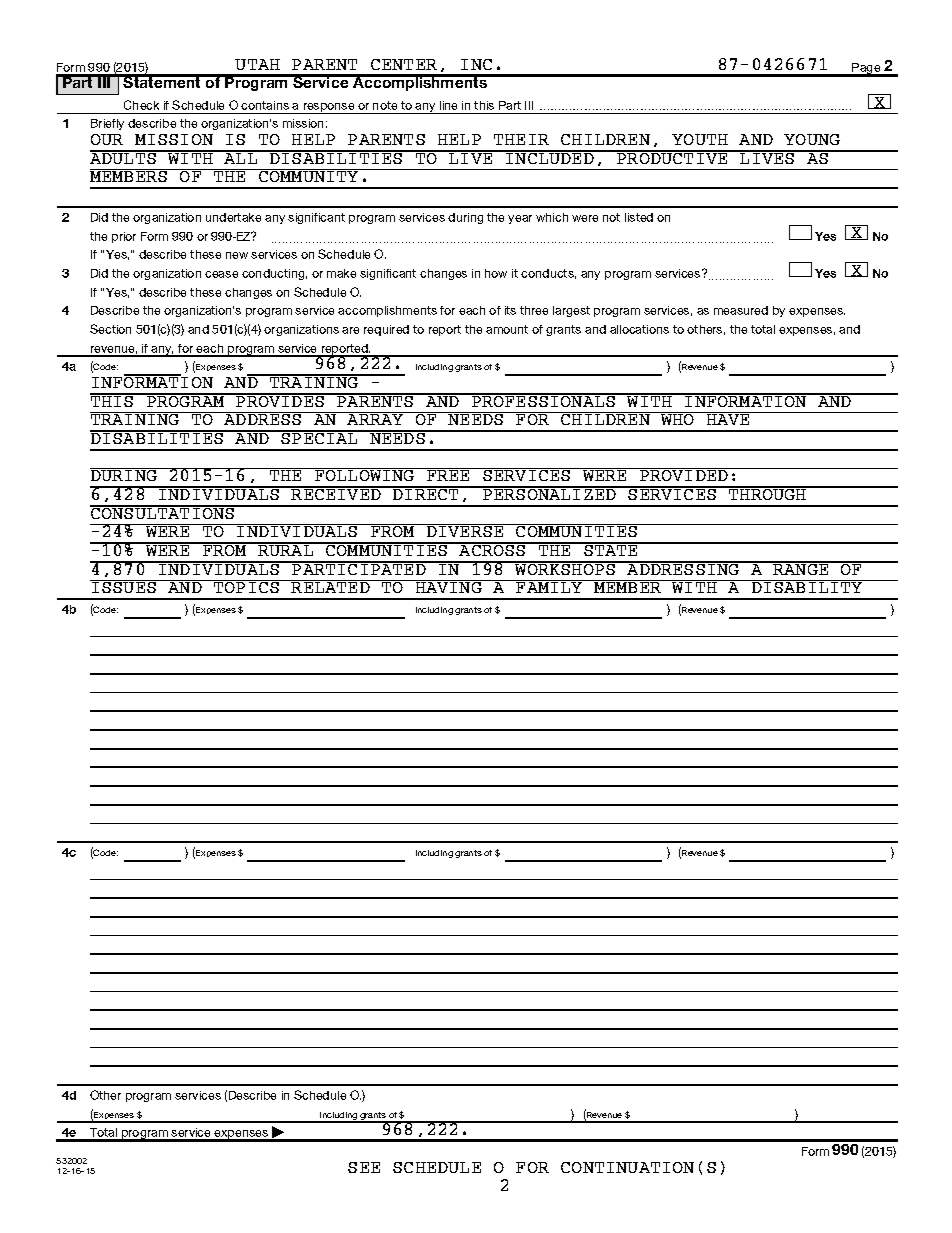 The image size is (952, 1233). Describe the element at coordinates (700, 139) in the page. I see `YOUTH` at that location.
